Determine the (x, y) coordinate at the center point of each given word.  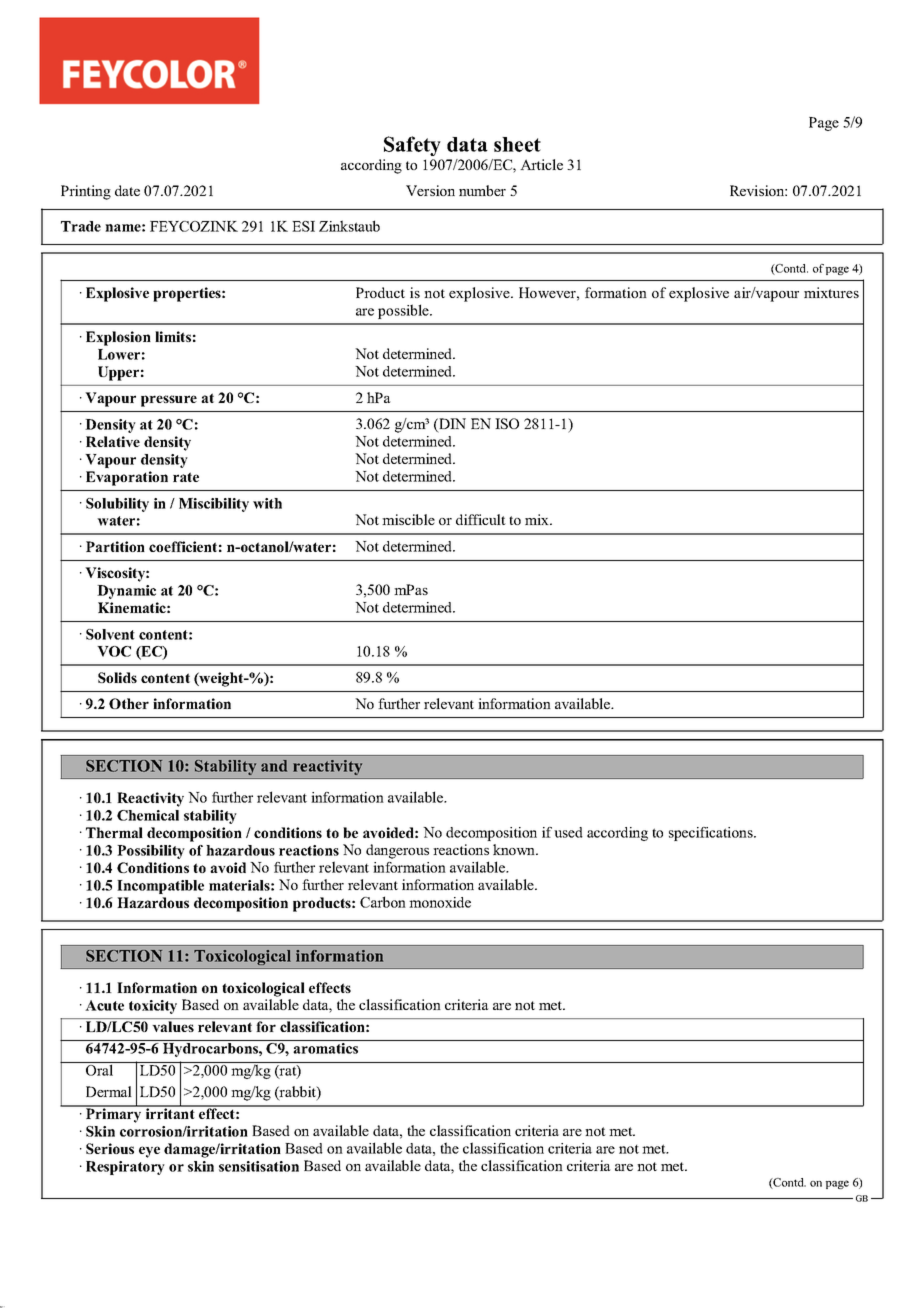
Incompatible (160, 887)
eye (149, 1152)
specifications (712, 834)
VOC (114, 651)
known (515, 849)
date (127, 190)
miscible (408, 519)
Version (430, 190)
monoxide (440, 902)
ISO (507, 423)
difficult (481, 519)
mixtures (831, 292)
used (568, 832)
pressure (169, 401)
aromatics (325, 1048)
